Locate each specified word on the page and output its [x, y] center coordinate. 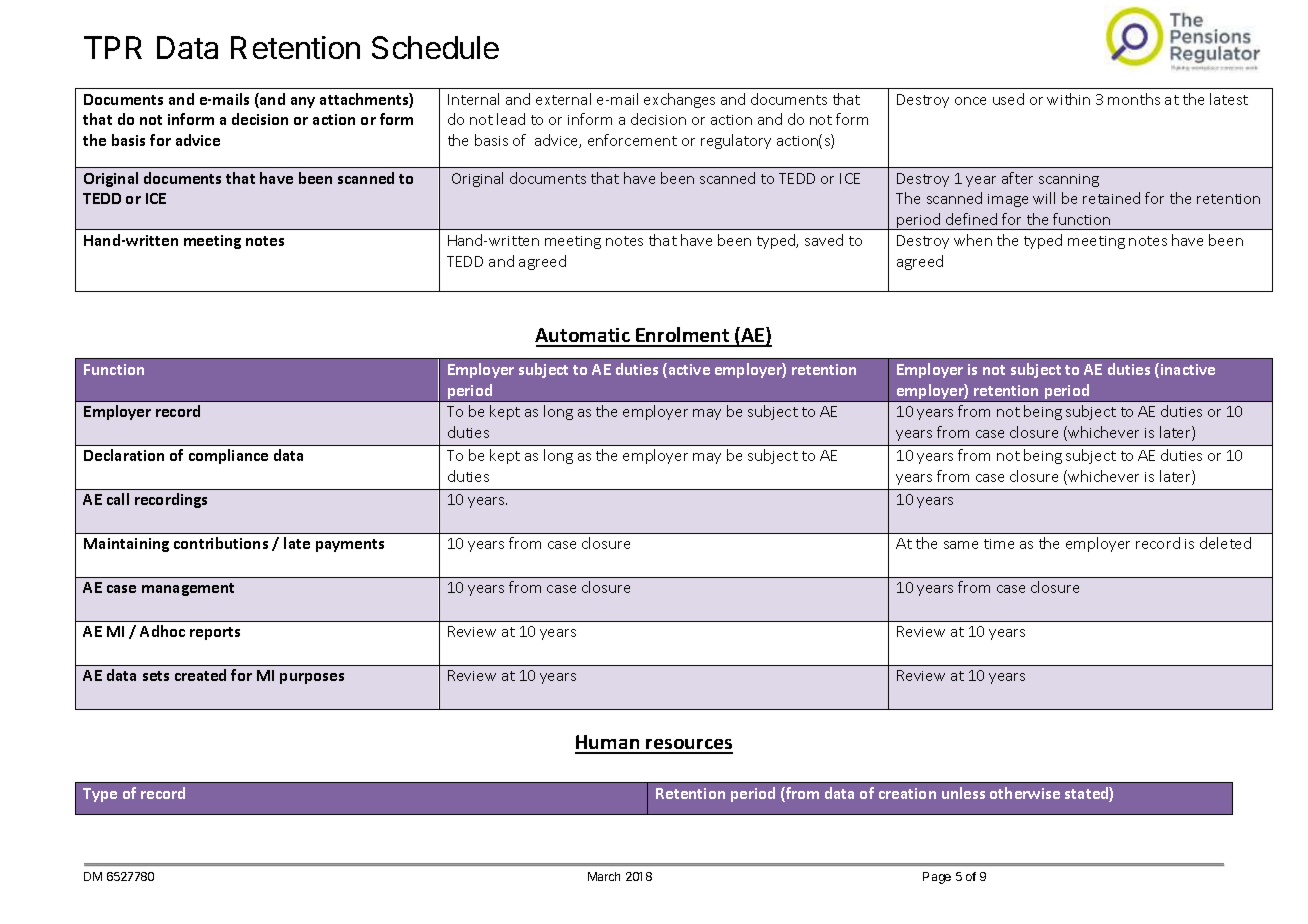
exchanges [679, 100]
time [999, 544]
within [1068, 99]
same [961, 545]
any [303, 102]
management [188, 589]
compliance [228, 456]
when [973, 240]
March [604, 876]
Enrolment [683, 336]
